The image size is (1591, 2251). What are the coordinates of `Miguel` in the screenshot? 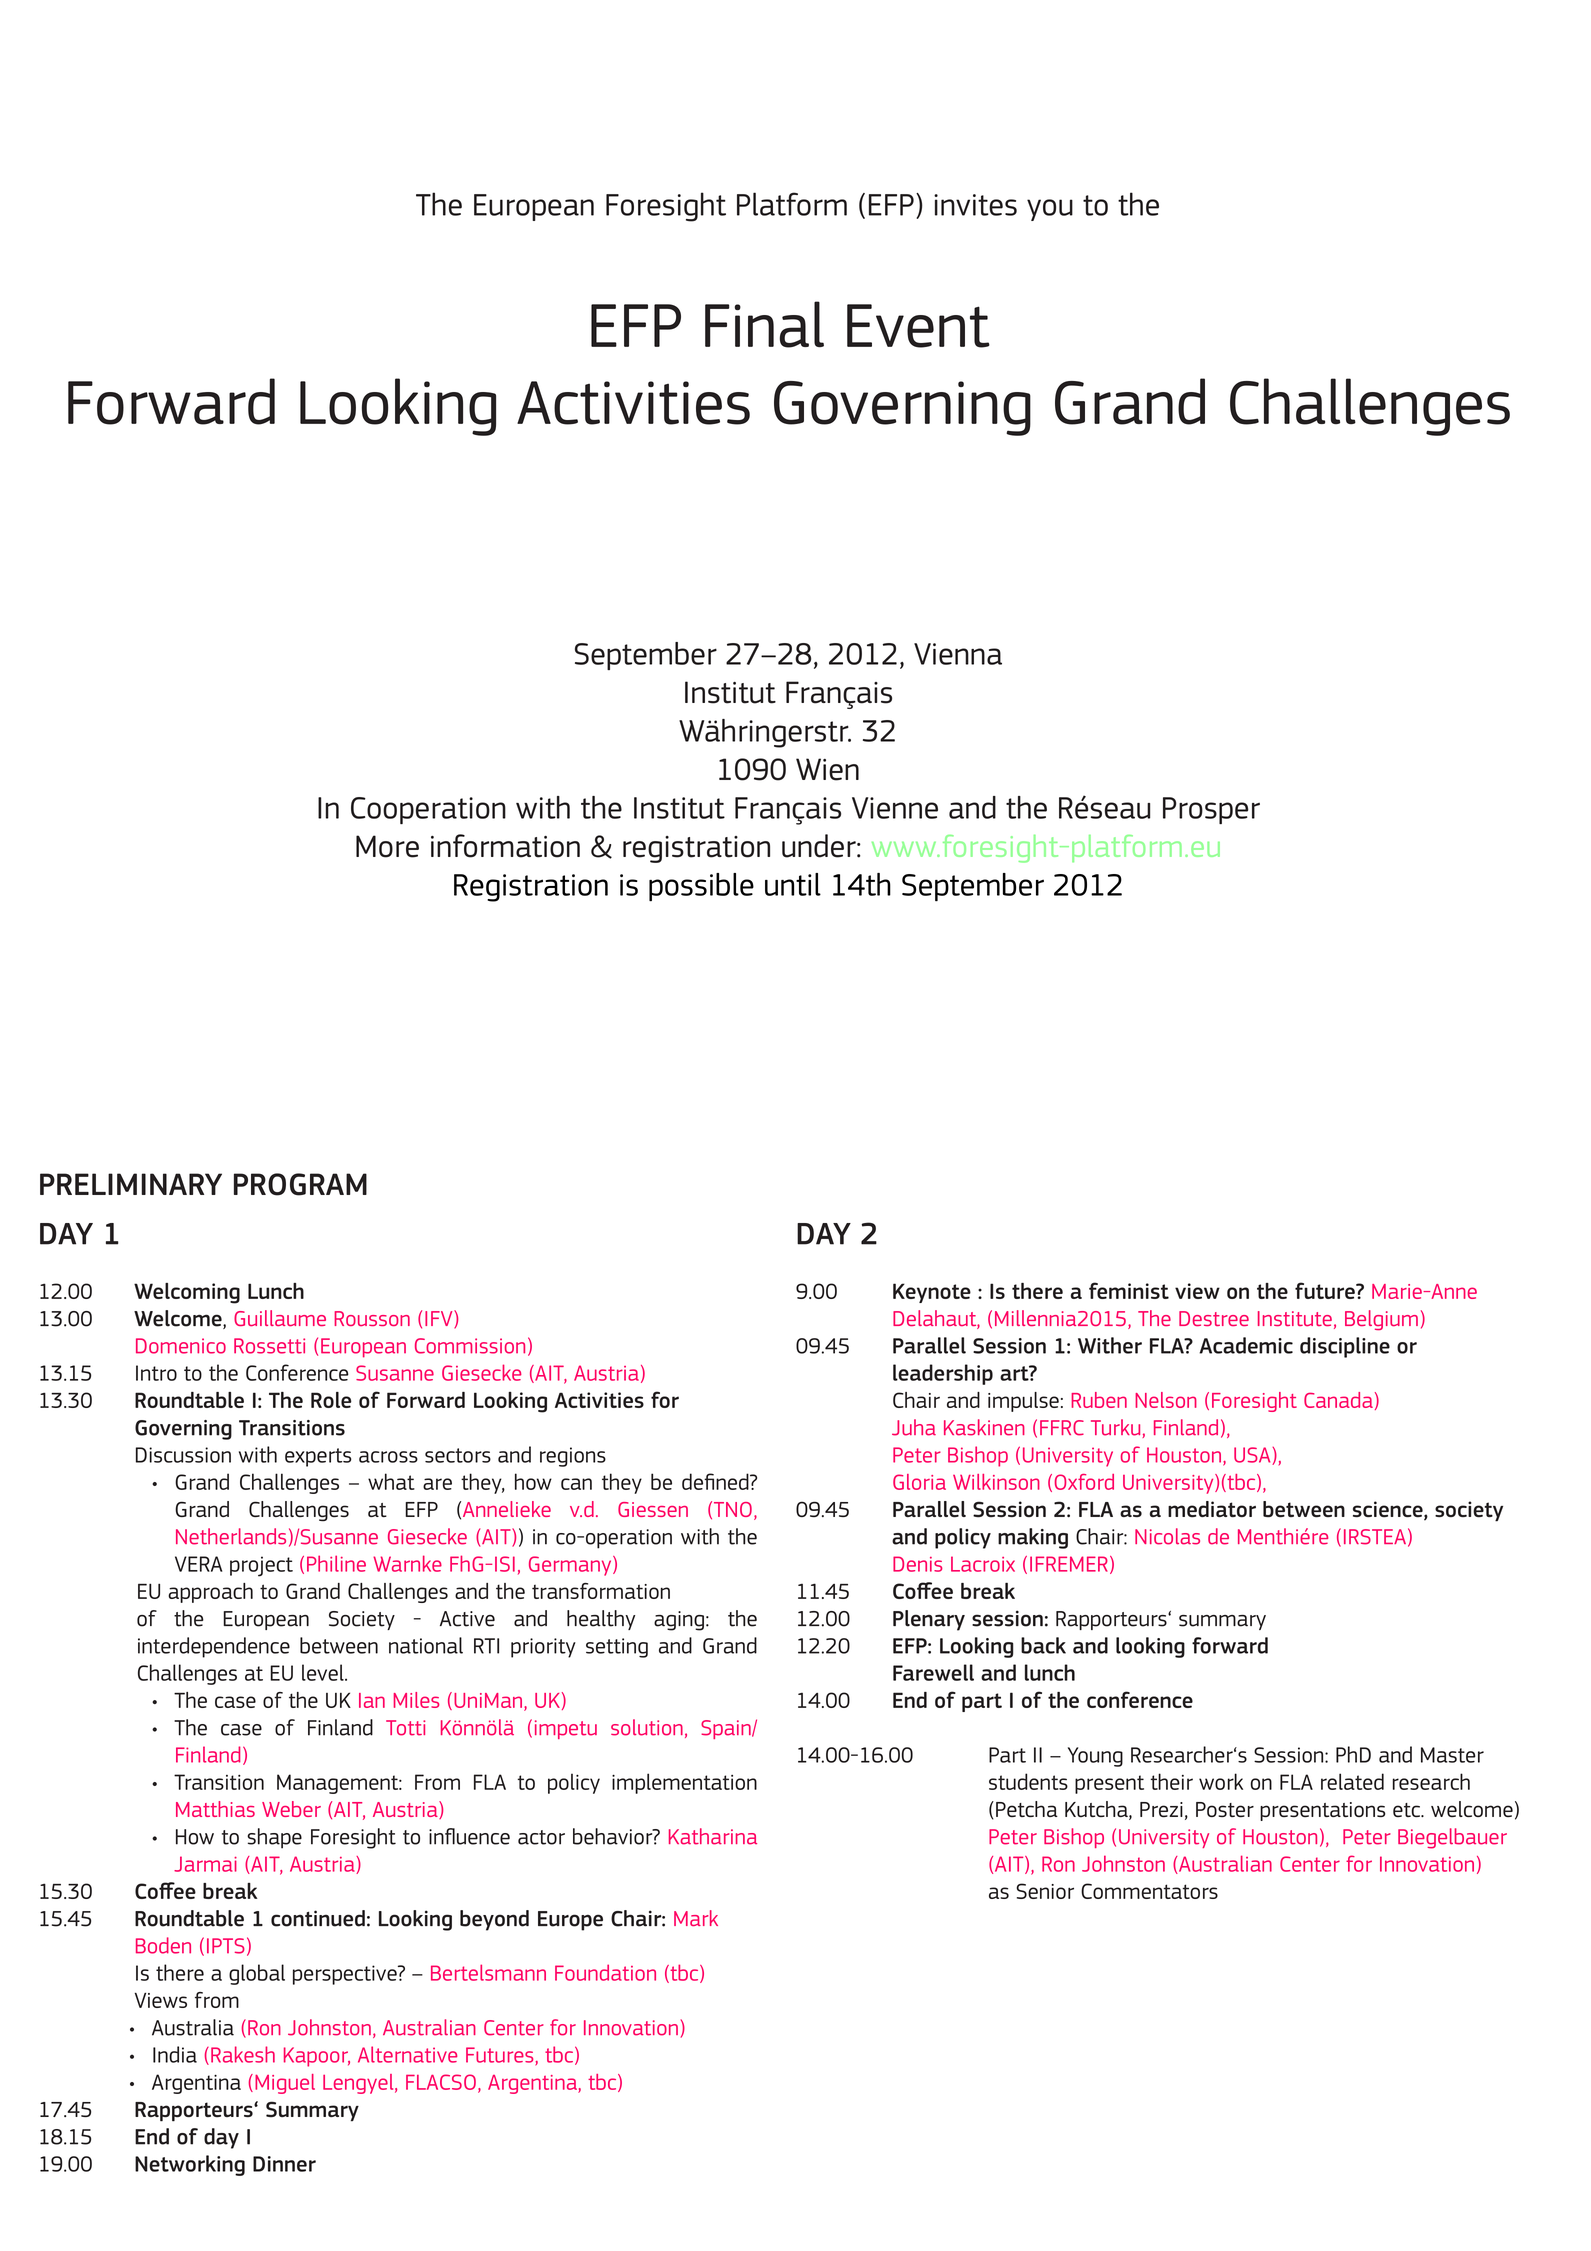 It's located at (285, 2084).
